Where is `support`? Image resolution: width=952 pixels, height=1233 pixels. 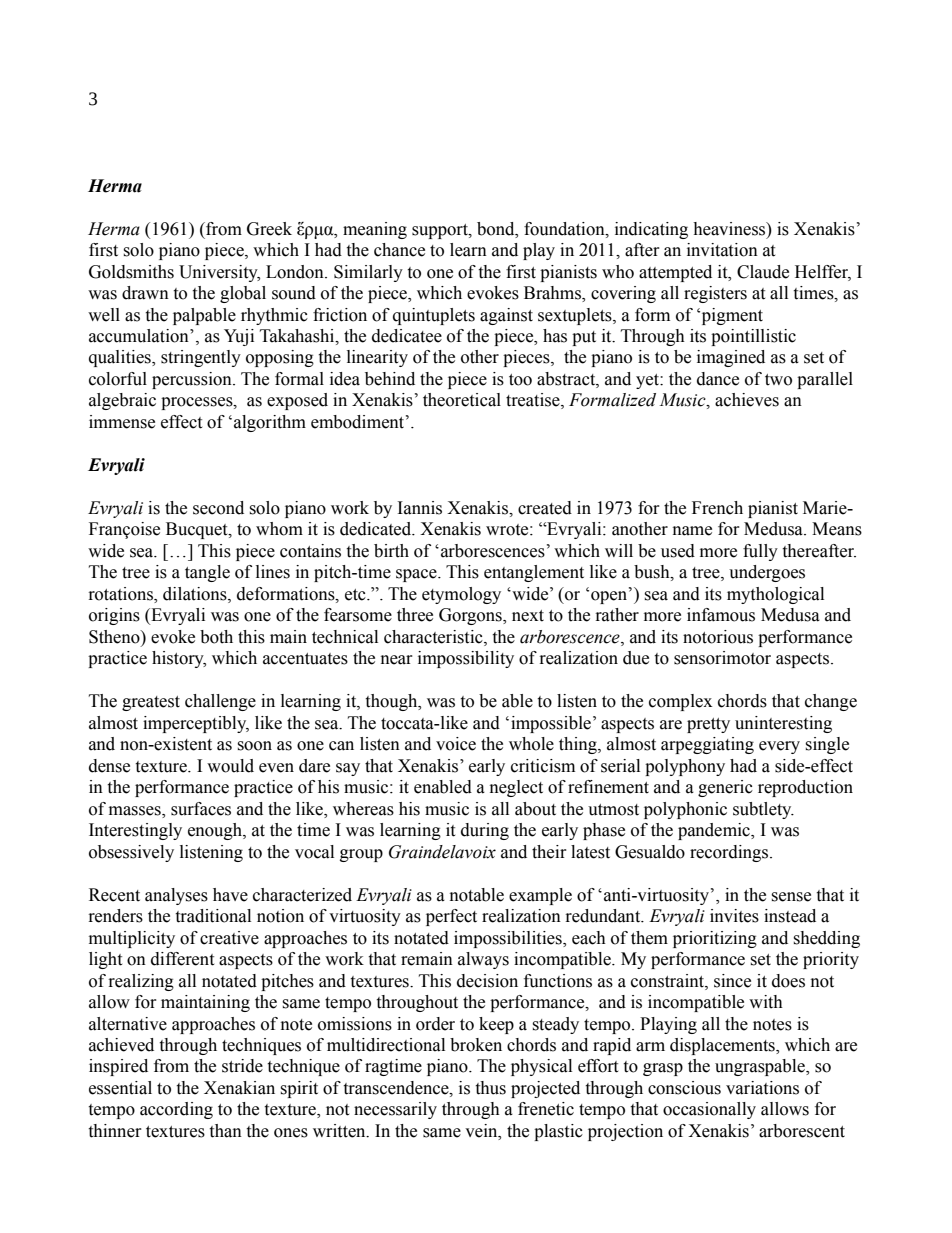
support is located at coordinates (441, 231).
